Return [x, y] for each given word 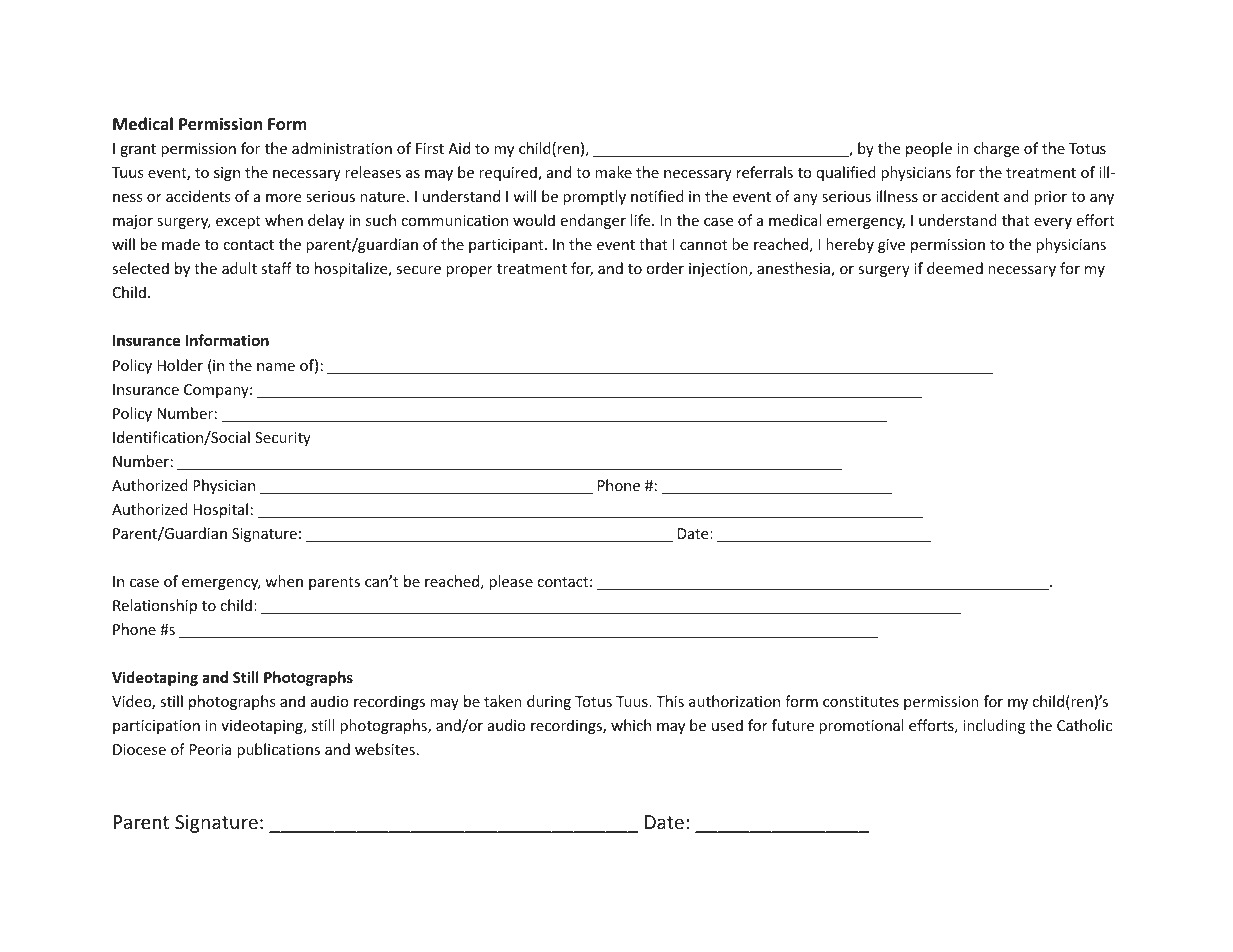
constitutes [861, 701]
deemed [955, 268]
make [613, 172]
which [631, 725]
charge [996, 149]
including [994, 726]
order [665, 268]
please [511, 582]
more [283, 198]
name [276, 367]
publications [278, 750]
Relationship [155, 606]
